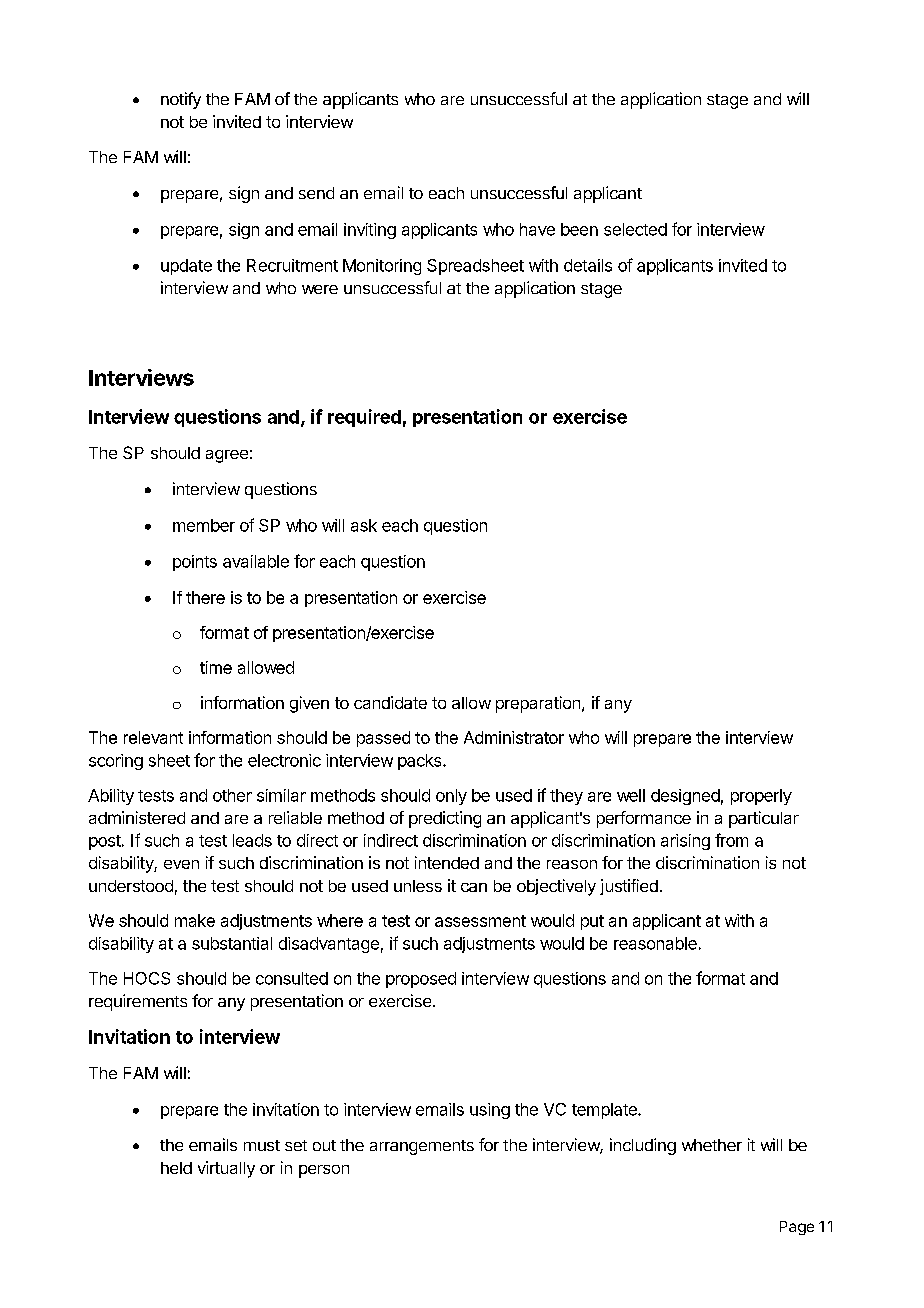 This image has height=1308, width=924. I want to click on held, so click(176, 1168).
